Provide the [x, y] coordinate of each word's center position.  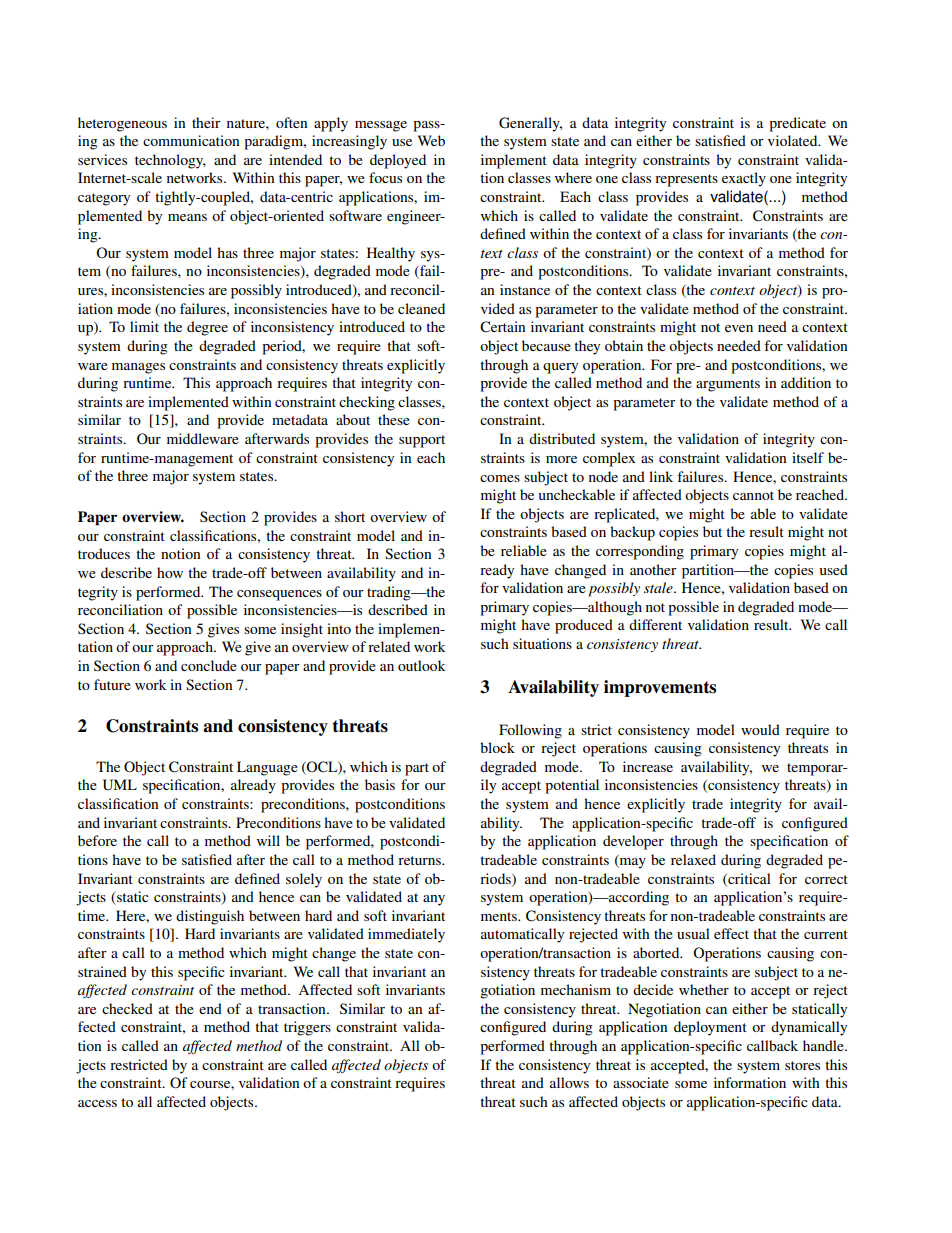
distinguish [210, 917]
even [739, 328]
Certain [503, 327]
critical [748, 879]
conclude [209, 665]
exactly [744, 179]
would [760, 729]
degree [207, 328]
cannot [753, 495]
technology [170, 161]
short [350, 516]
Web [431, 140]
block [497, 747]
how [170, 572]
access [97, 1103]
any [434, 900]
